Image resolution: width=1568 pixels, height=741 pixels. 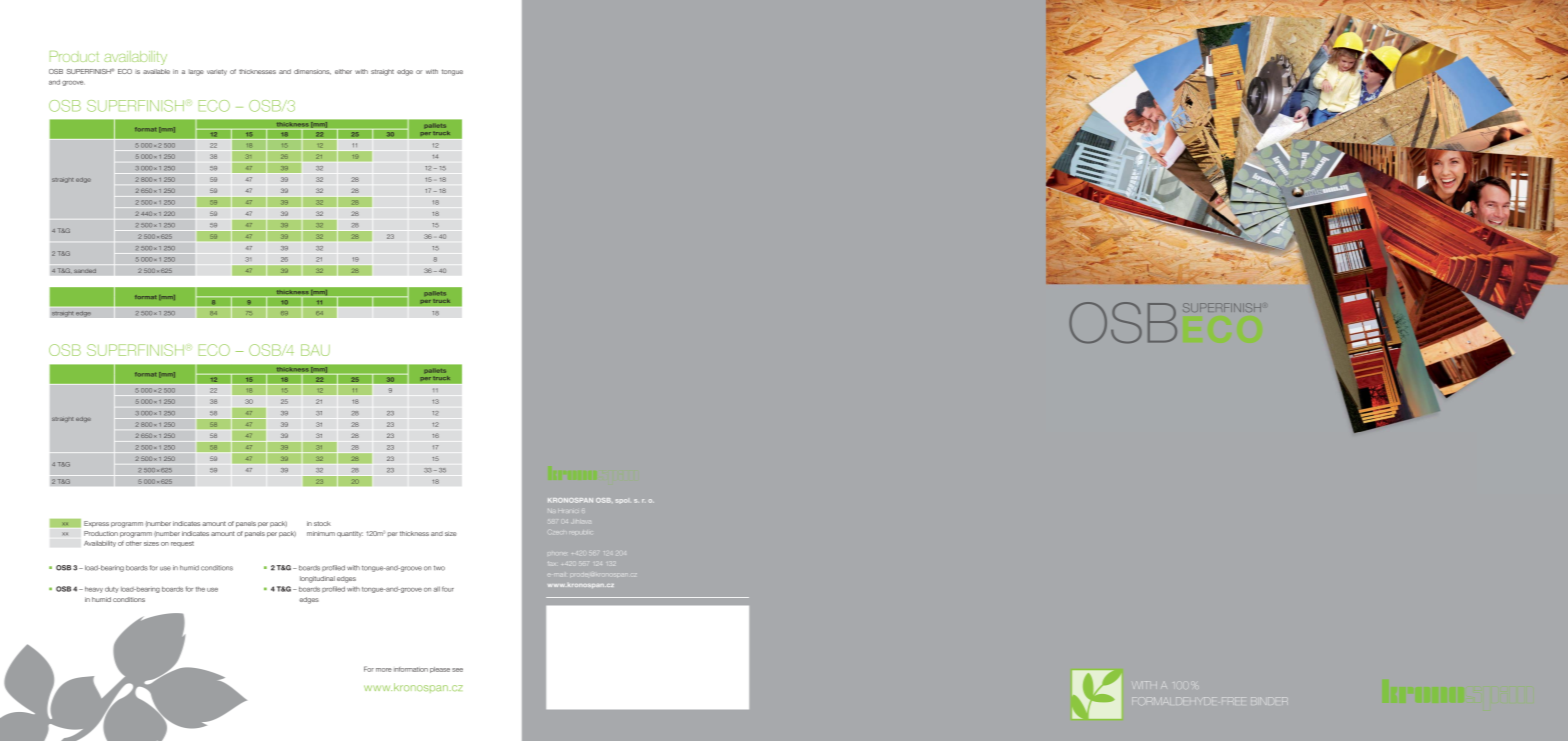 What do you see at coordinates (217, 72) in the image?
I see `variety` at bounding box center [217, 72].
